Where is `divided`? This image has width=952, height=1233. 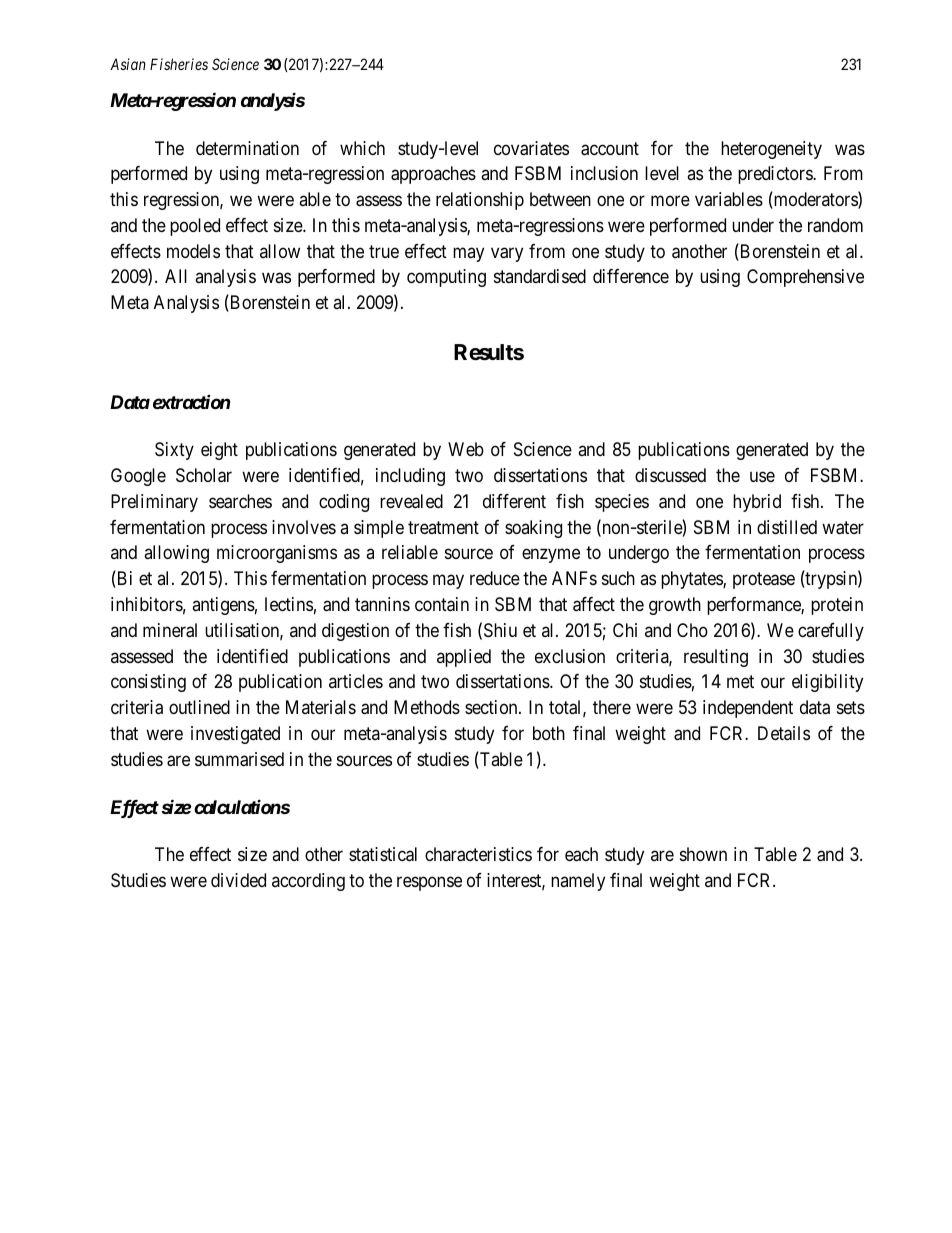
divided is located at coordinates (238, 880).
